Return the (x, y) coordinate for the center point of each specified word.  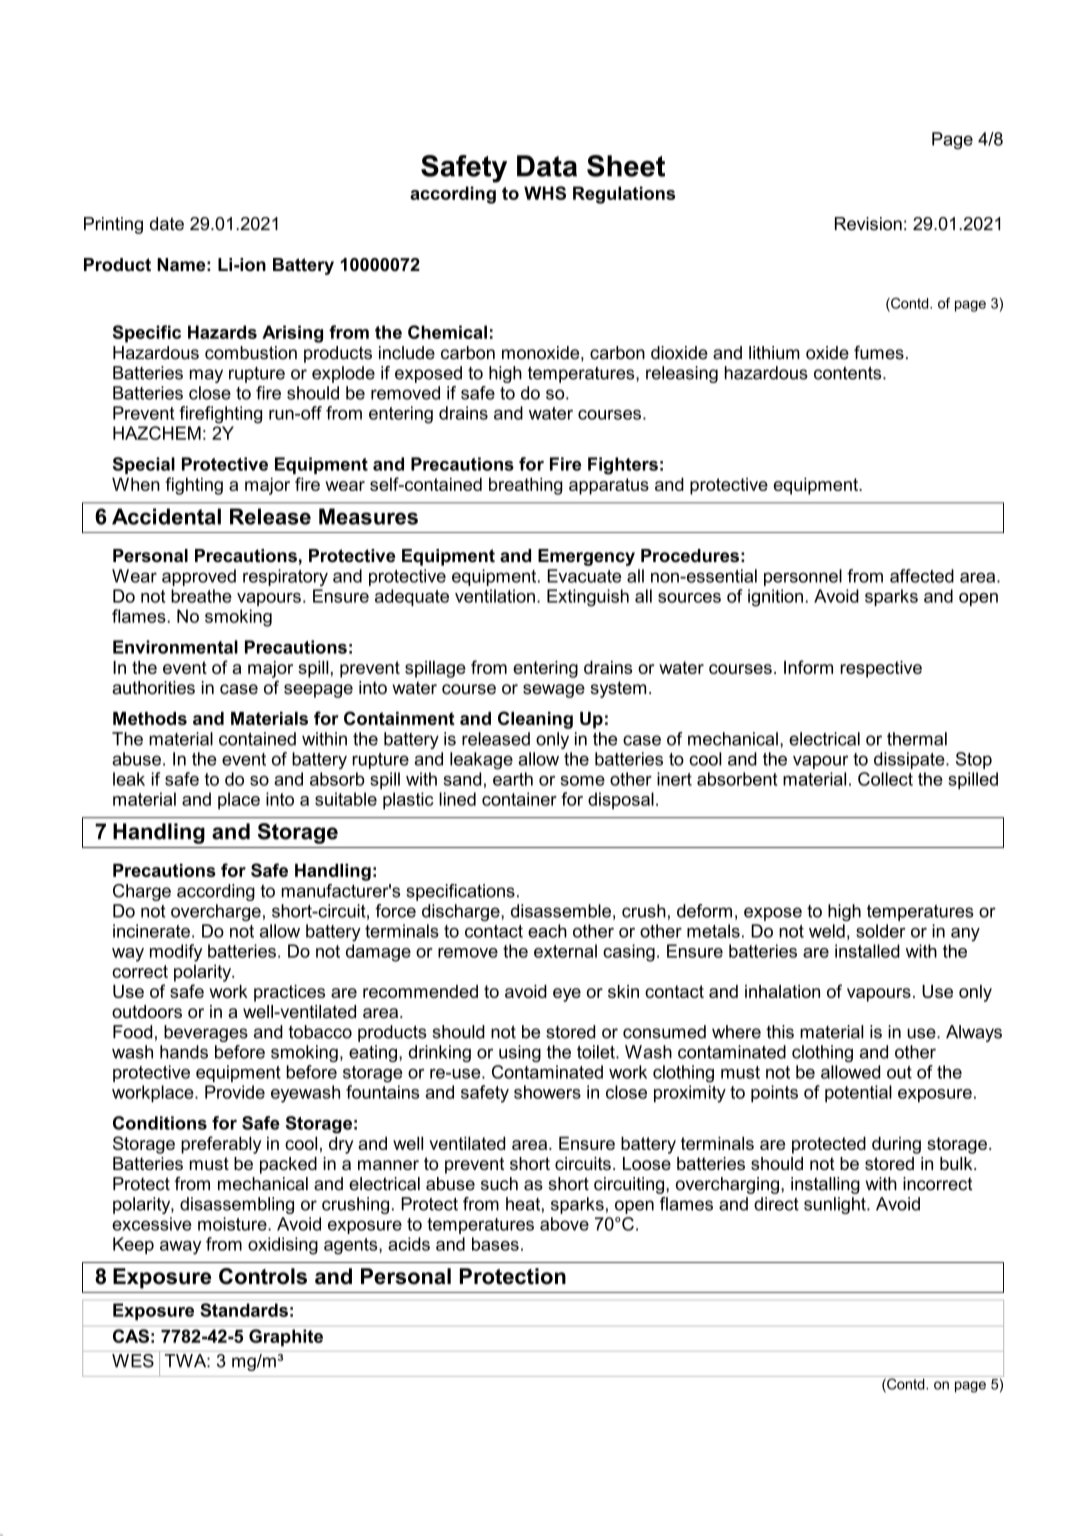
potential (858, 1093)
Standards (244, 1310)
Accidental (166, 516)
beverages (206, 1033)
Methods (150, 718)
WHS (545, 193)
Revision (868, 224)
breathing (526, 486)
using (520, 1053)
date (167, 224)
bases (495, 1244)
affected (922, 576)
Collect (885, 779)
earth (513, 779)
